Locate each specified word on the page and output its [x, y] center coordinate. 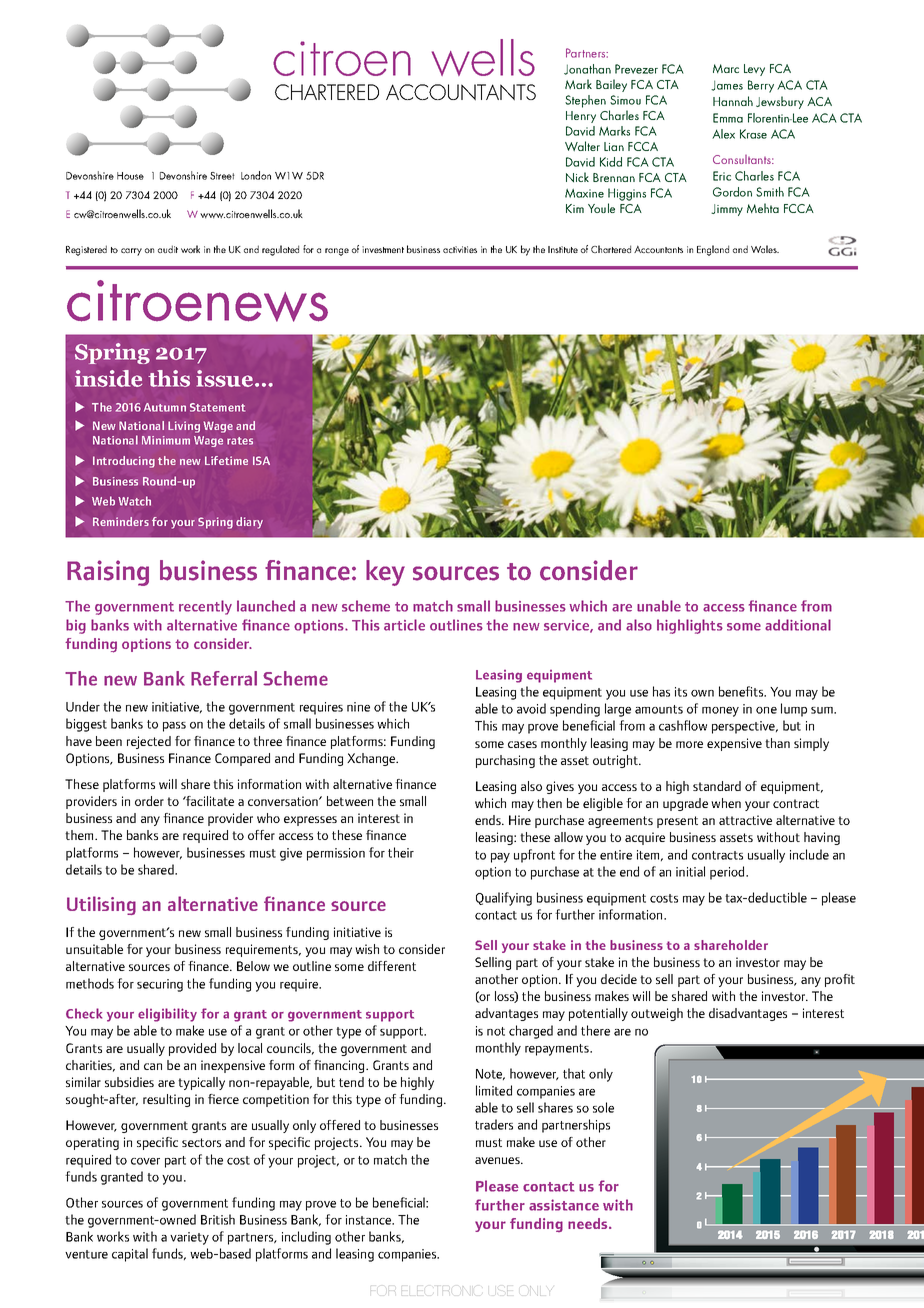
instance [369, 1220]
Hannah [733, 101]
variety [189, 1238]
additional [798, 625]
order [149, 801]
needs [589, 1223]
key [385, 573]
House [130, 176]
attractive [745, 820]
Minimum [166, 440]
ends [489, 820]
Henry [581, 117]
